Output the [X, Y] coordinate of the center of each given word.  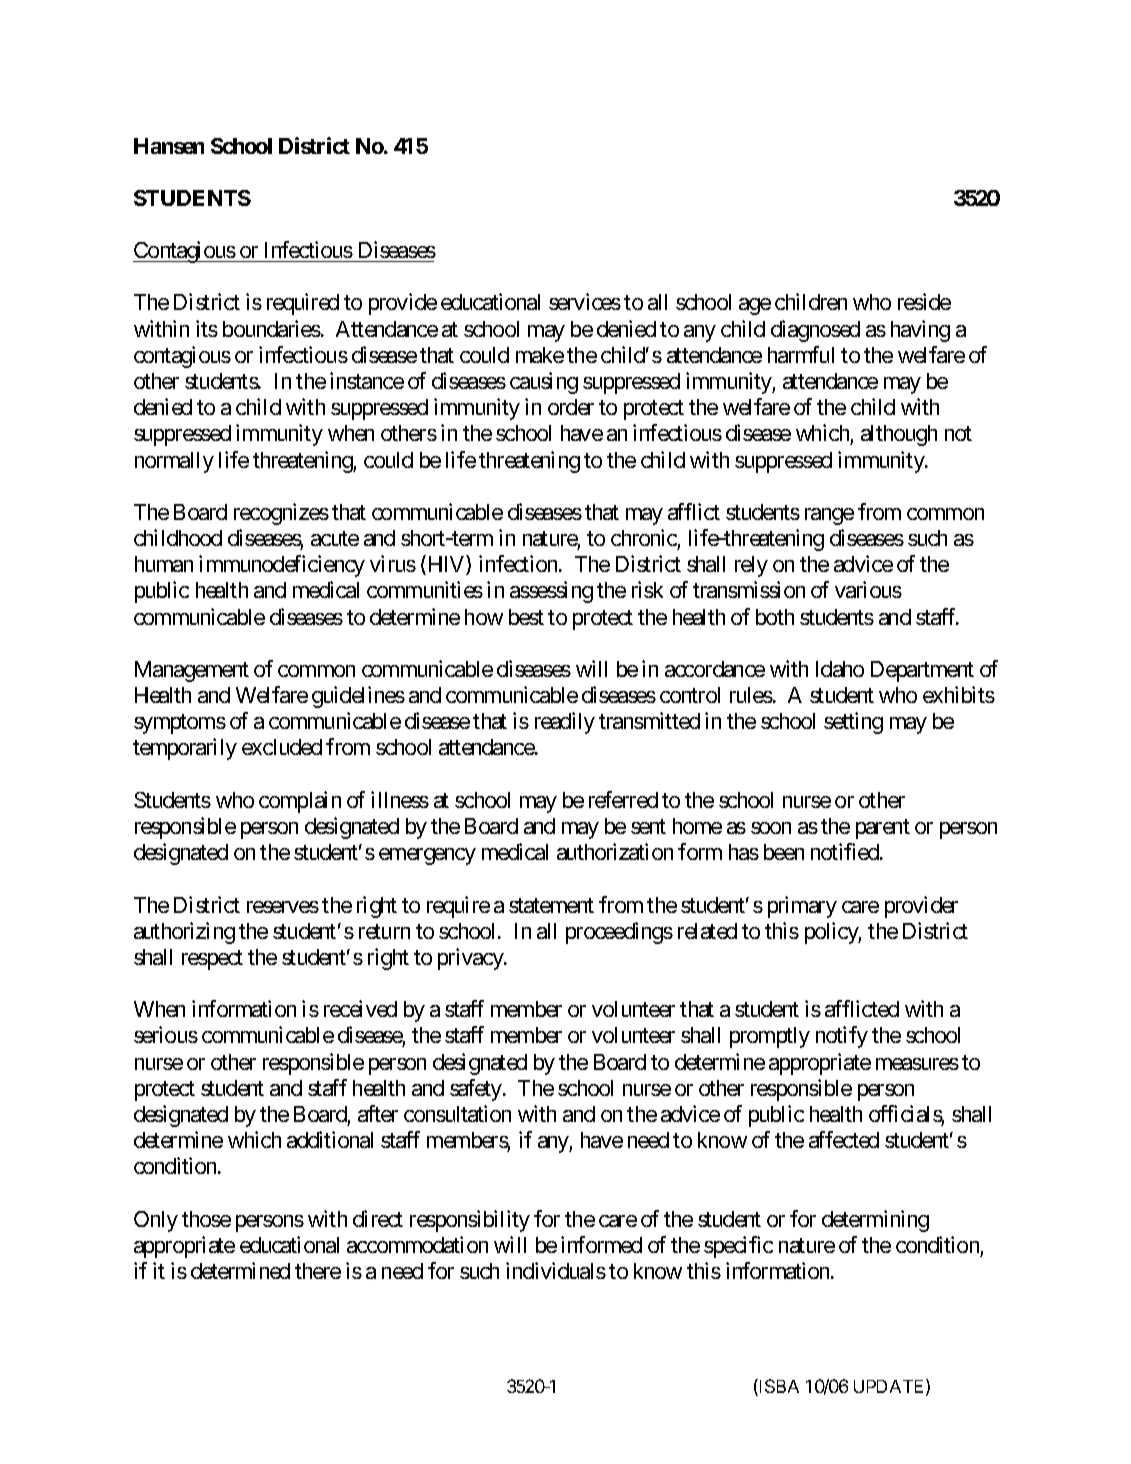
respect [212, 960]
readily [565, 723]
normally [174, 462]
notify [842, 1037]
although [899, 435]
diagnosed [815, 331]
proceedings [619, 933]
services [585, 301]
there [318, 1271]
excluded [282, 747]
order [571, 407]
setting [853, 723]
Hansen [169, 146]
